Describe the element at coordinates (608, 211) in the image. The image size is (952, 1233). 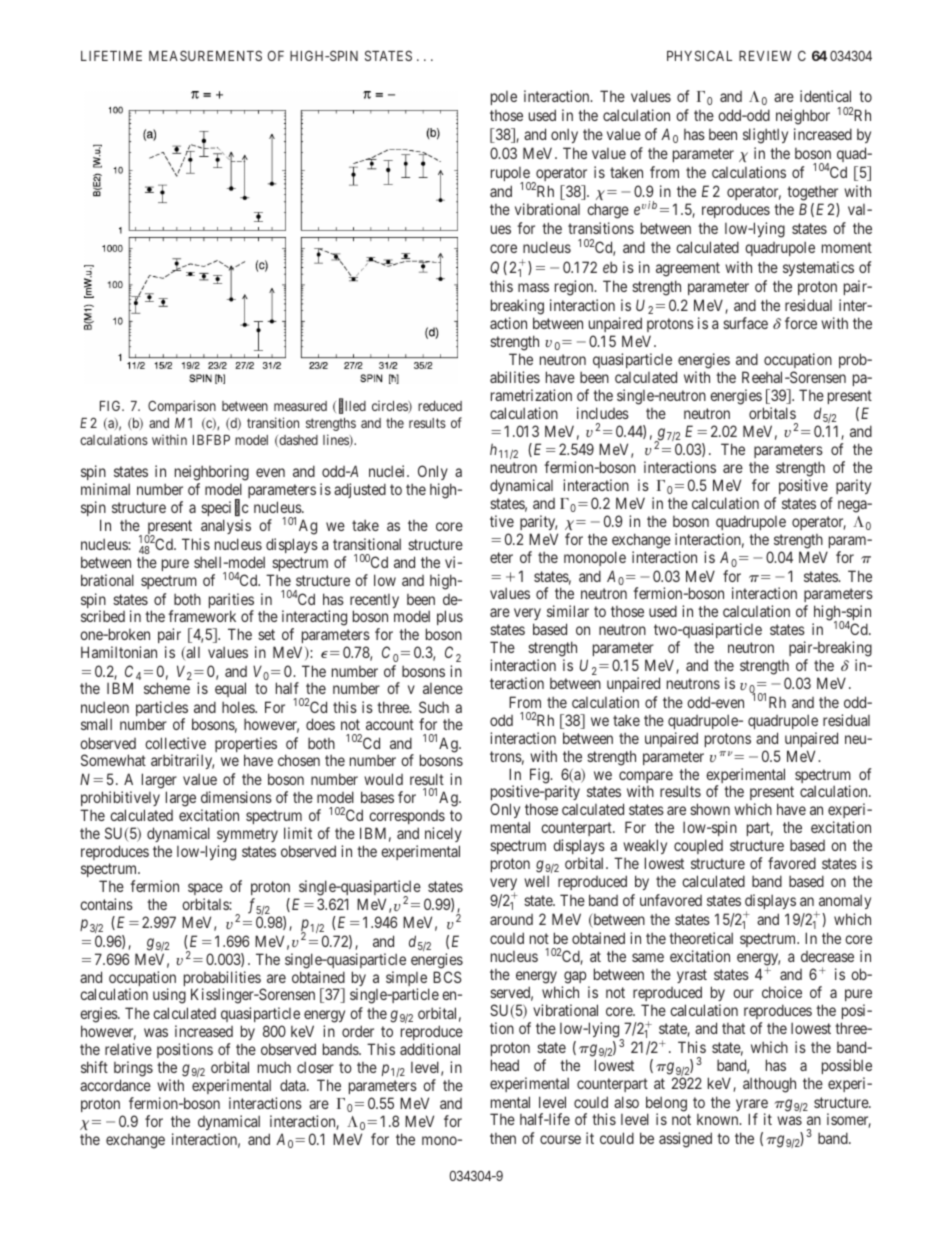
I see `charge` at that location.
